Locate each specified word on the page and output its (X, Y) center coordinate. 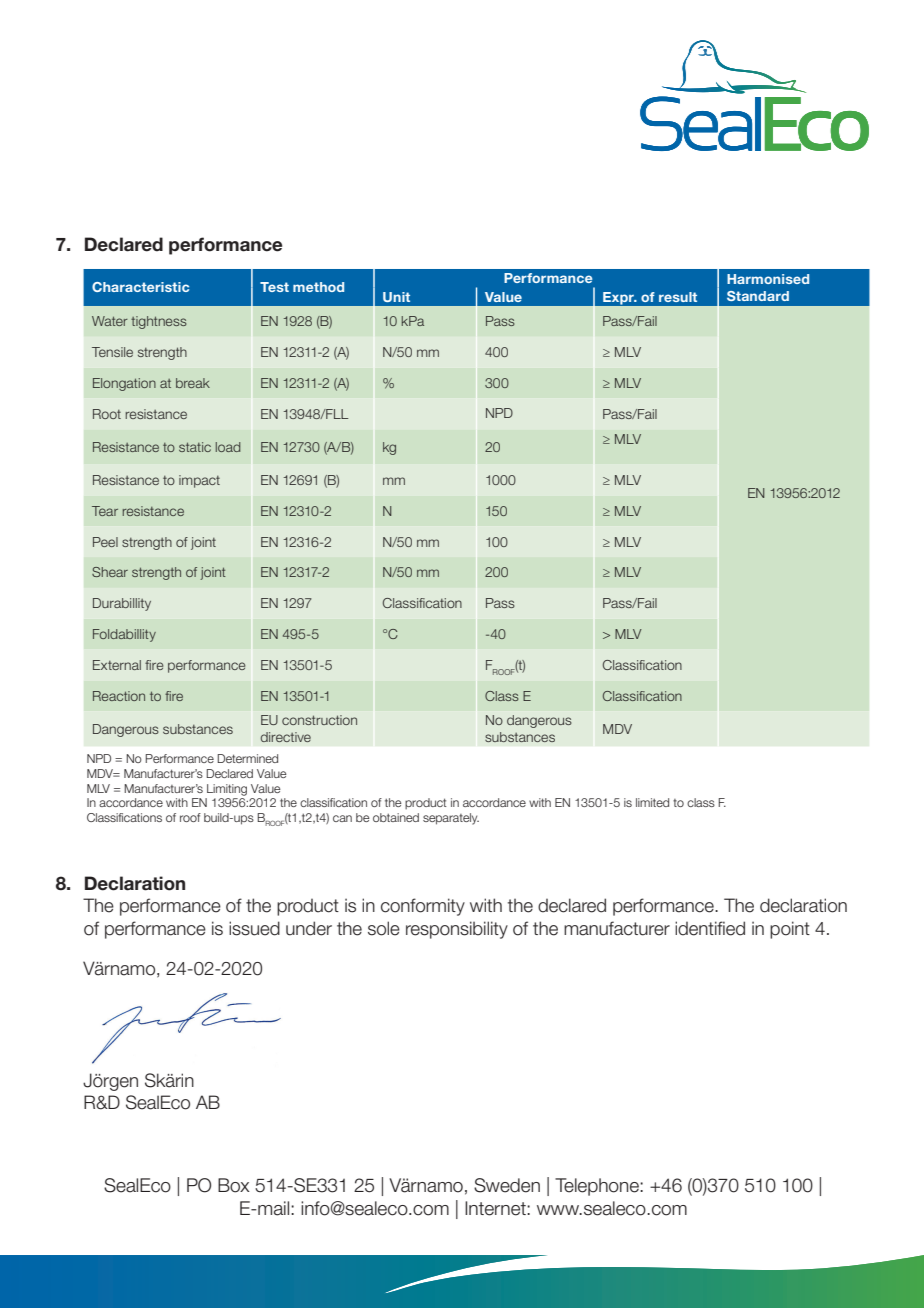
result (678, 297)
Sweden (507, 1185)
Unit (396, 297)
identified (710, 928)
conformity (423, 907)
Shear (110, 572)
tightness (159, 322)
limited (652, 802)
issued (254, 928)
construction (319, 720)
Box (234, 1185)
